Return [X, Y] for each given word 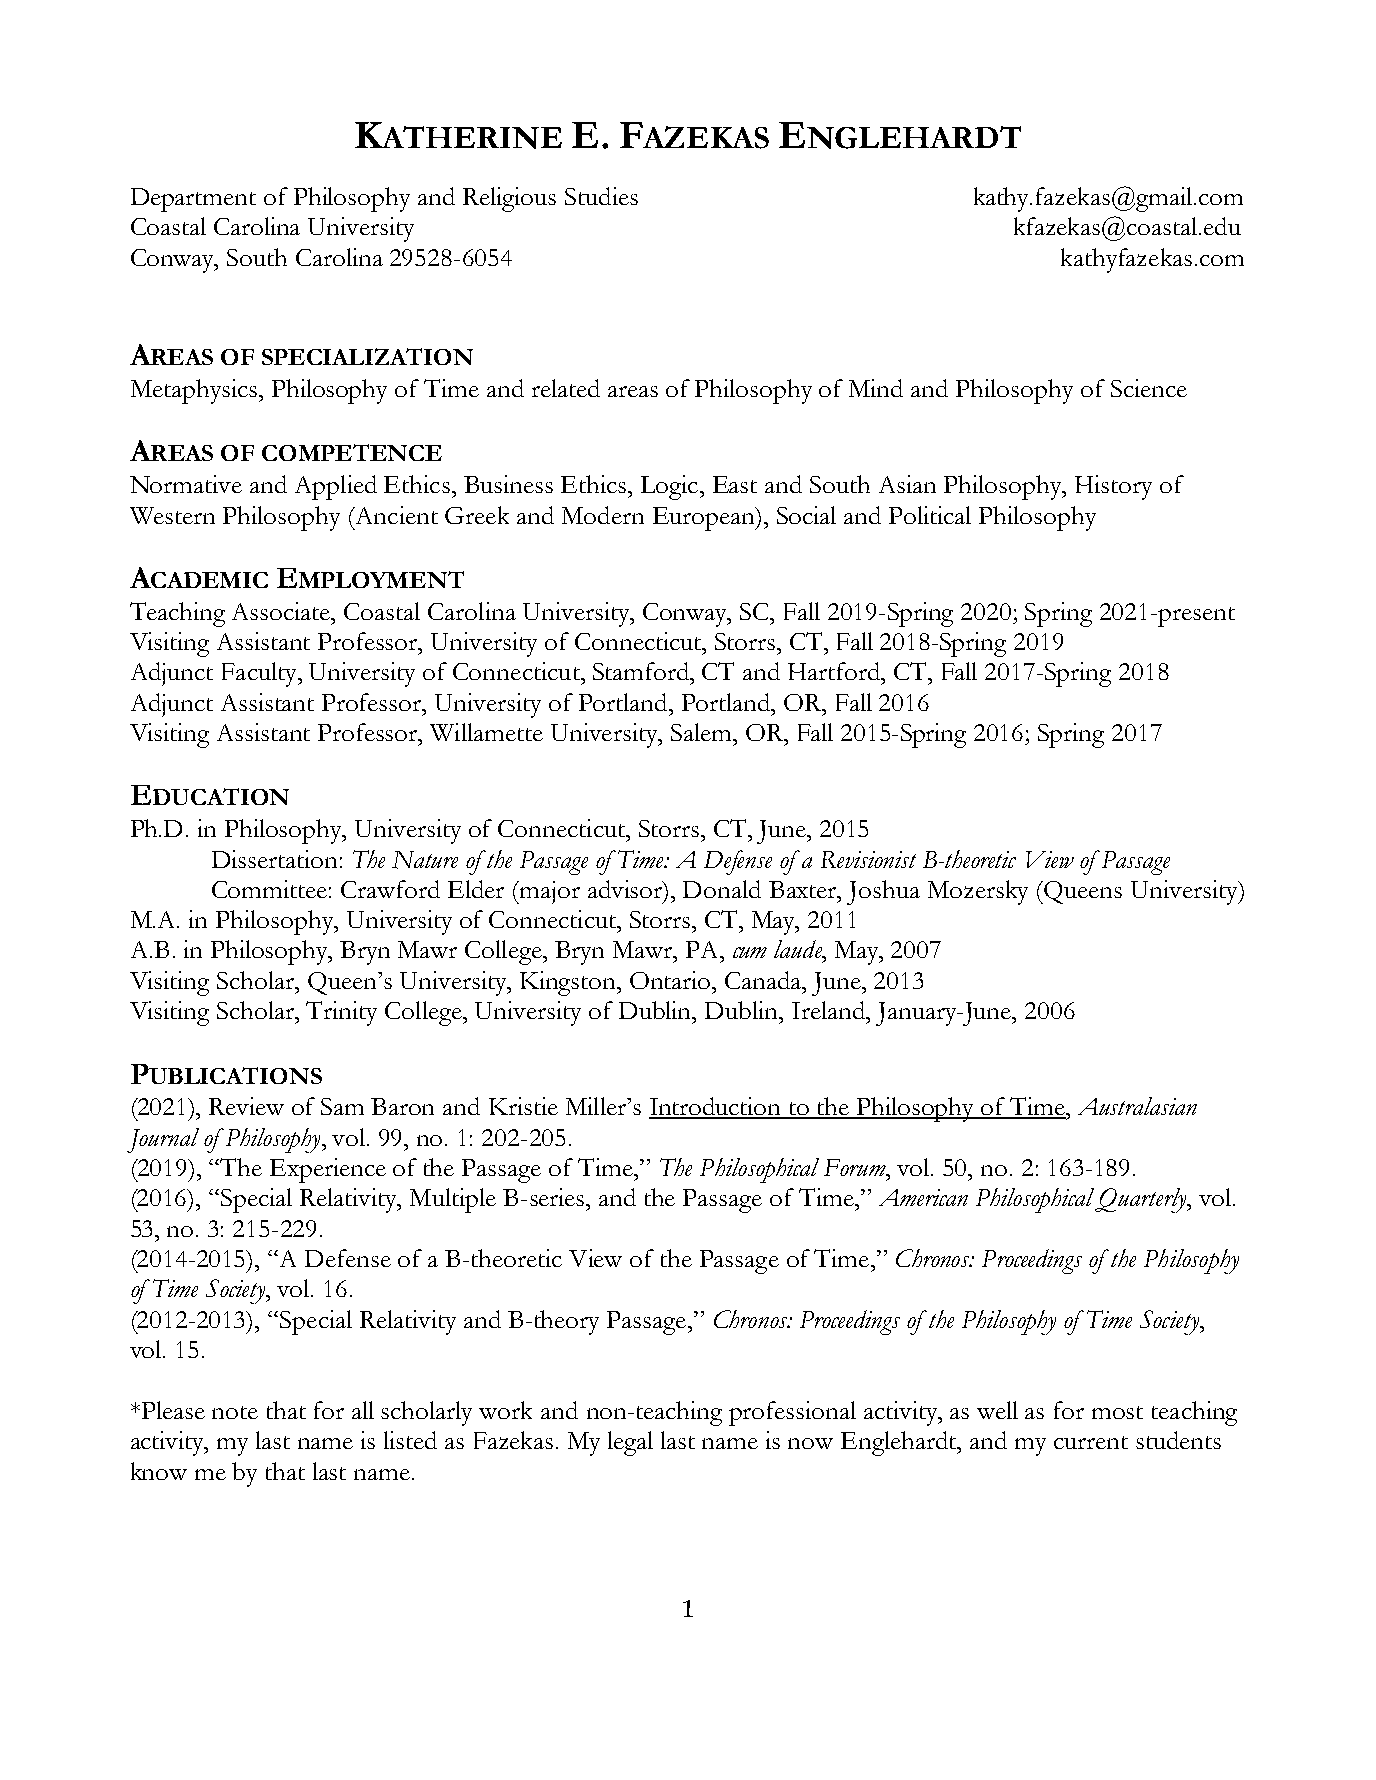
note [235, 1412]
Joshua [883, 892]
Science [1149, 388]
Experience [328, 1170]
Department [193, 200]
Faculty [260, 674]
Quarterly [1142, 1200]
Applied [336, 487]
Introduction [716, 1107]
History [1113, 487]
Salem [702, 732]
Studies [601, 196]
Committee [269, 889]
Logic [669, 487]
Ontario [671, 980]
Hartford [835, 671]
